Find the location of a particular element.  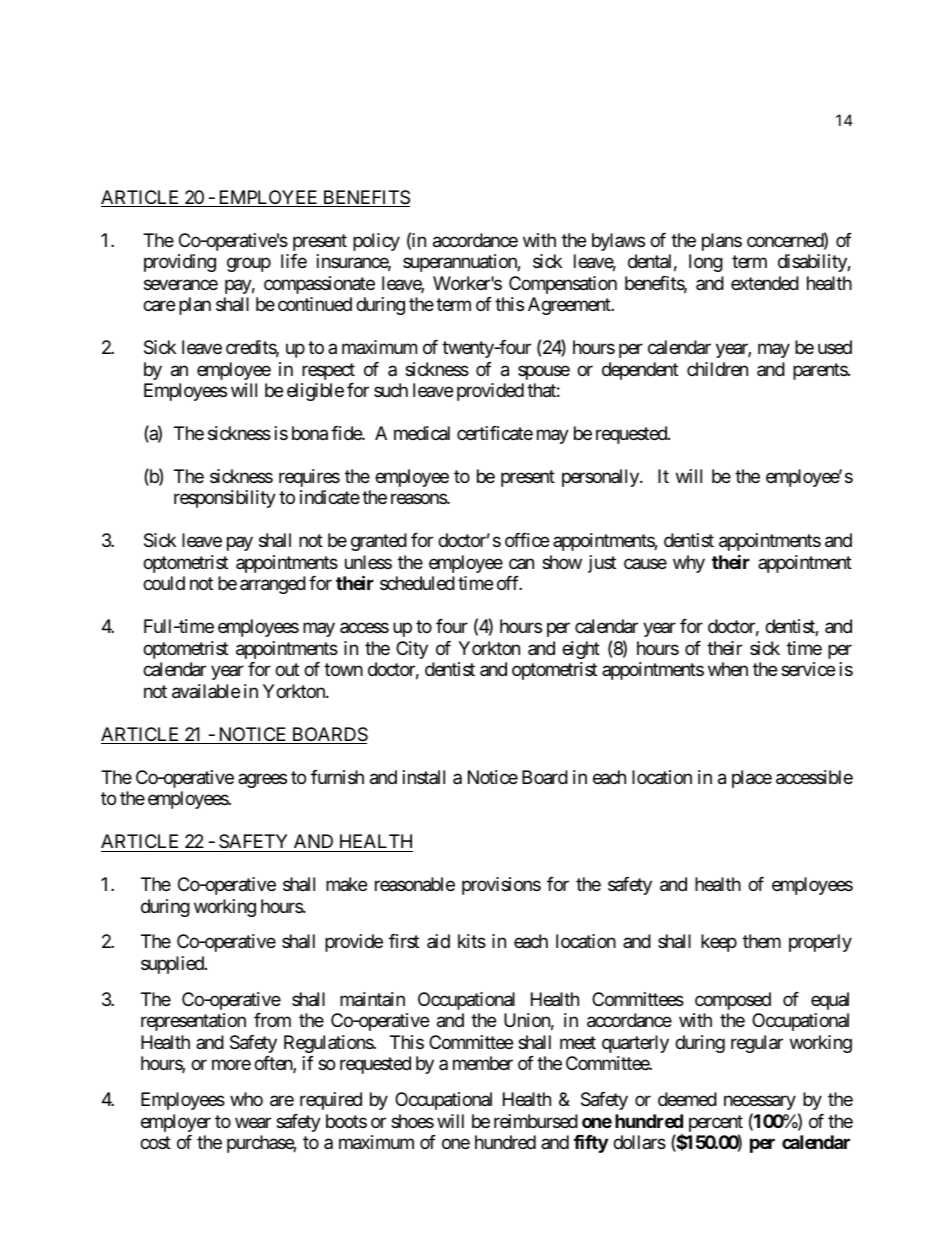

Compensation is located at coordinates (563, 285).
